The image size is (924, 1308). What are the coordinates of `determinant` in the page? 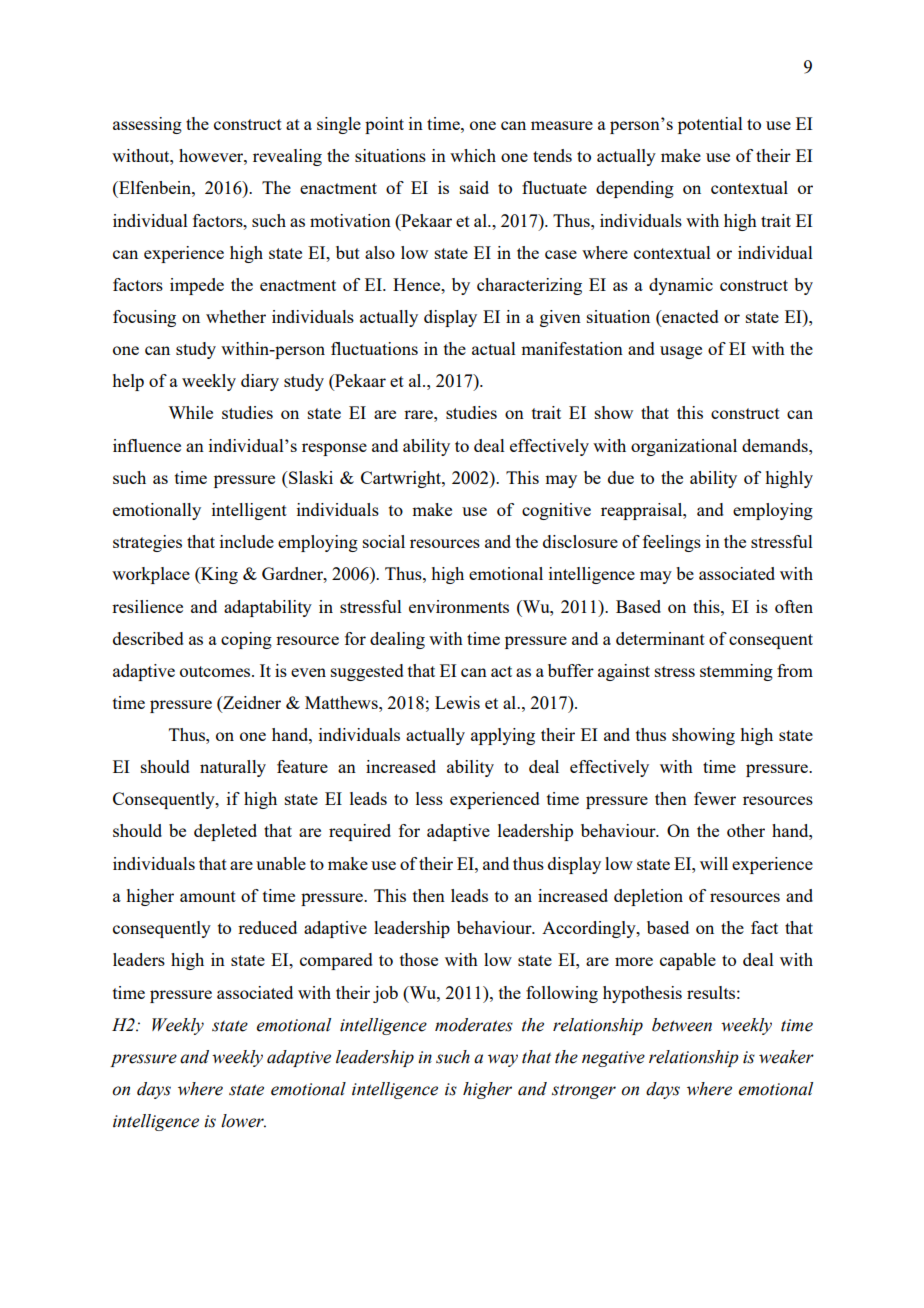 It's located at (660, 638).
